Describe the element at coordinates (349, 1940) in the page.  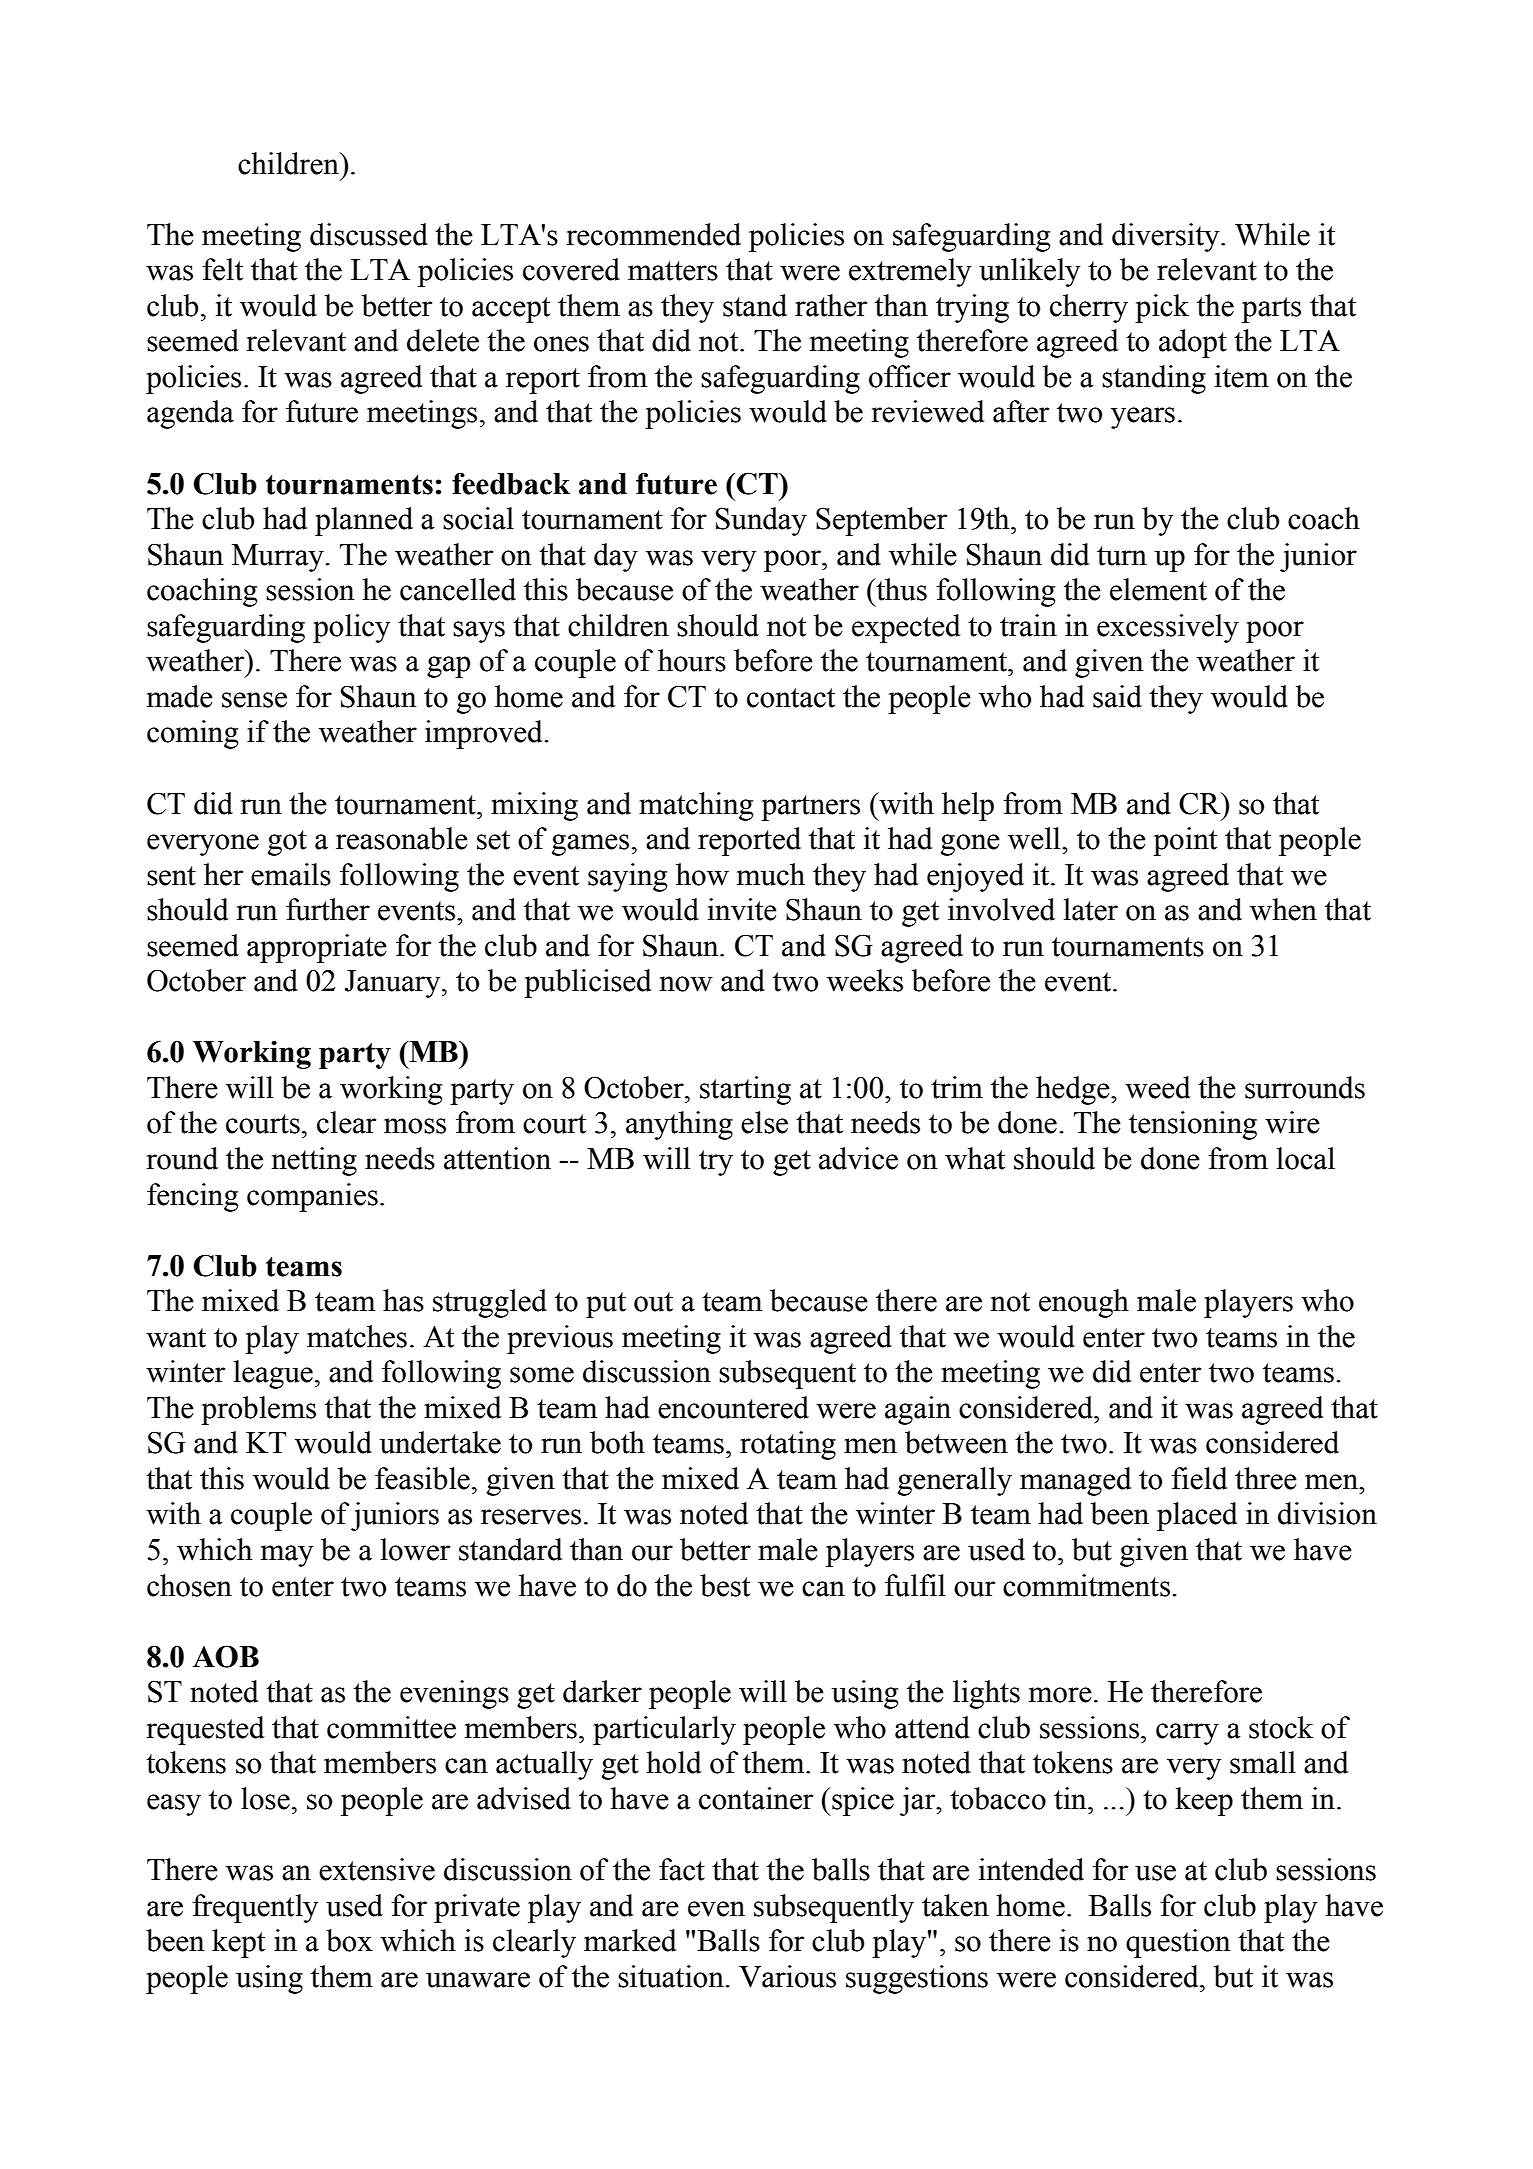
I see `box` at that location.
